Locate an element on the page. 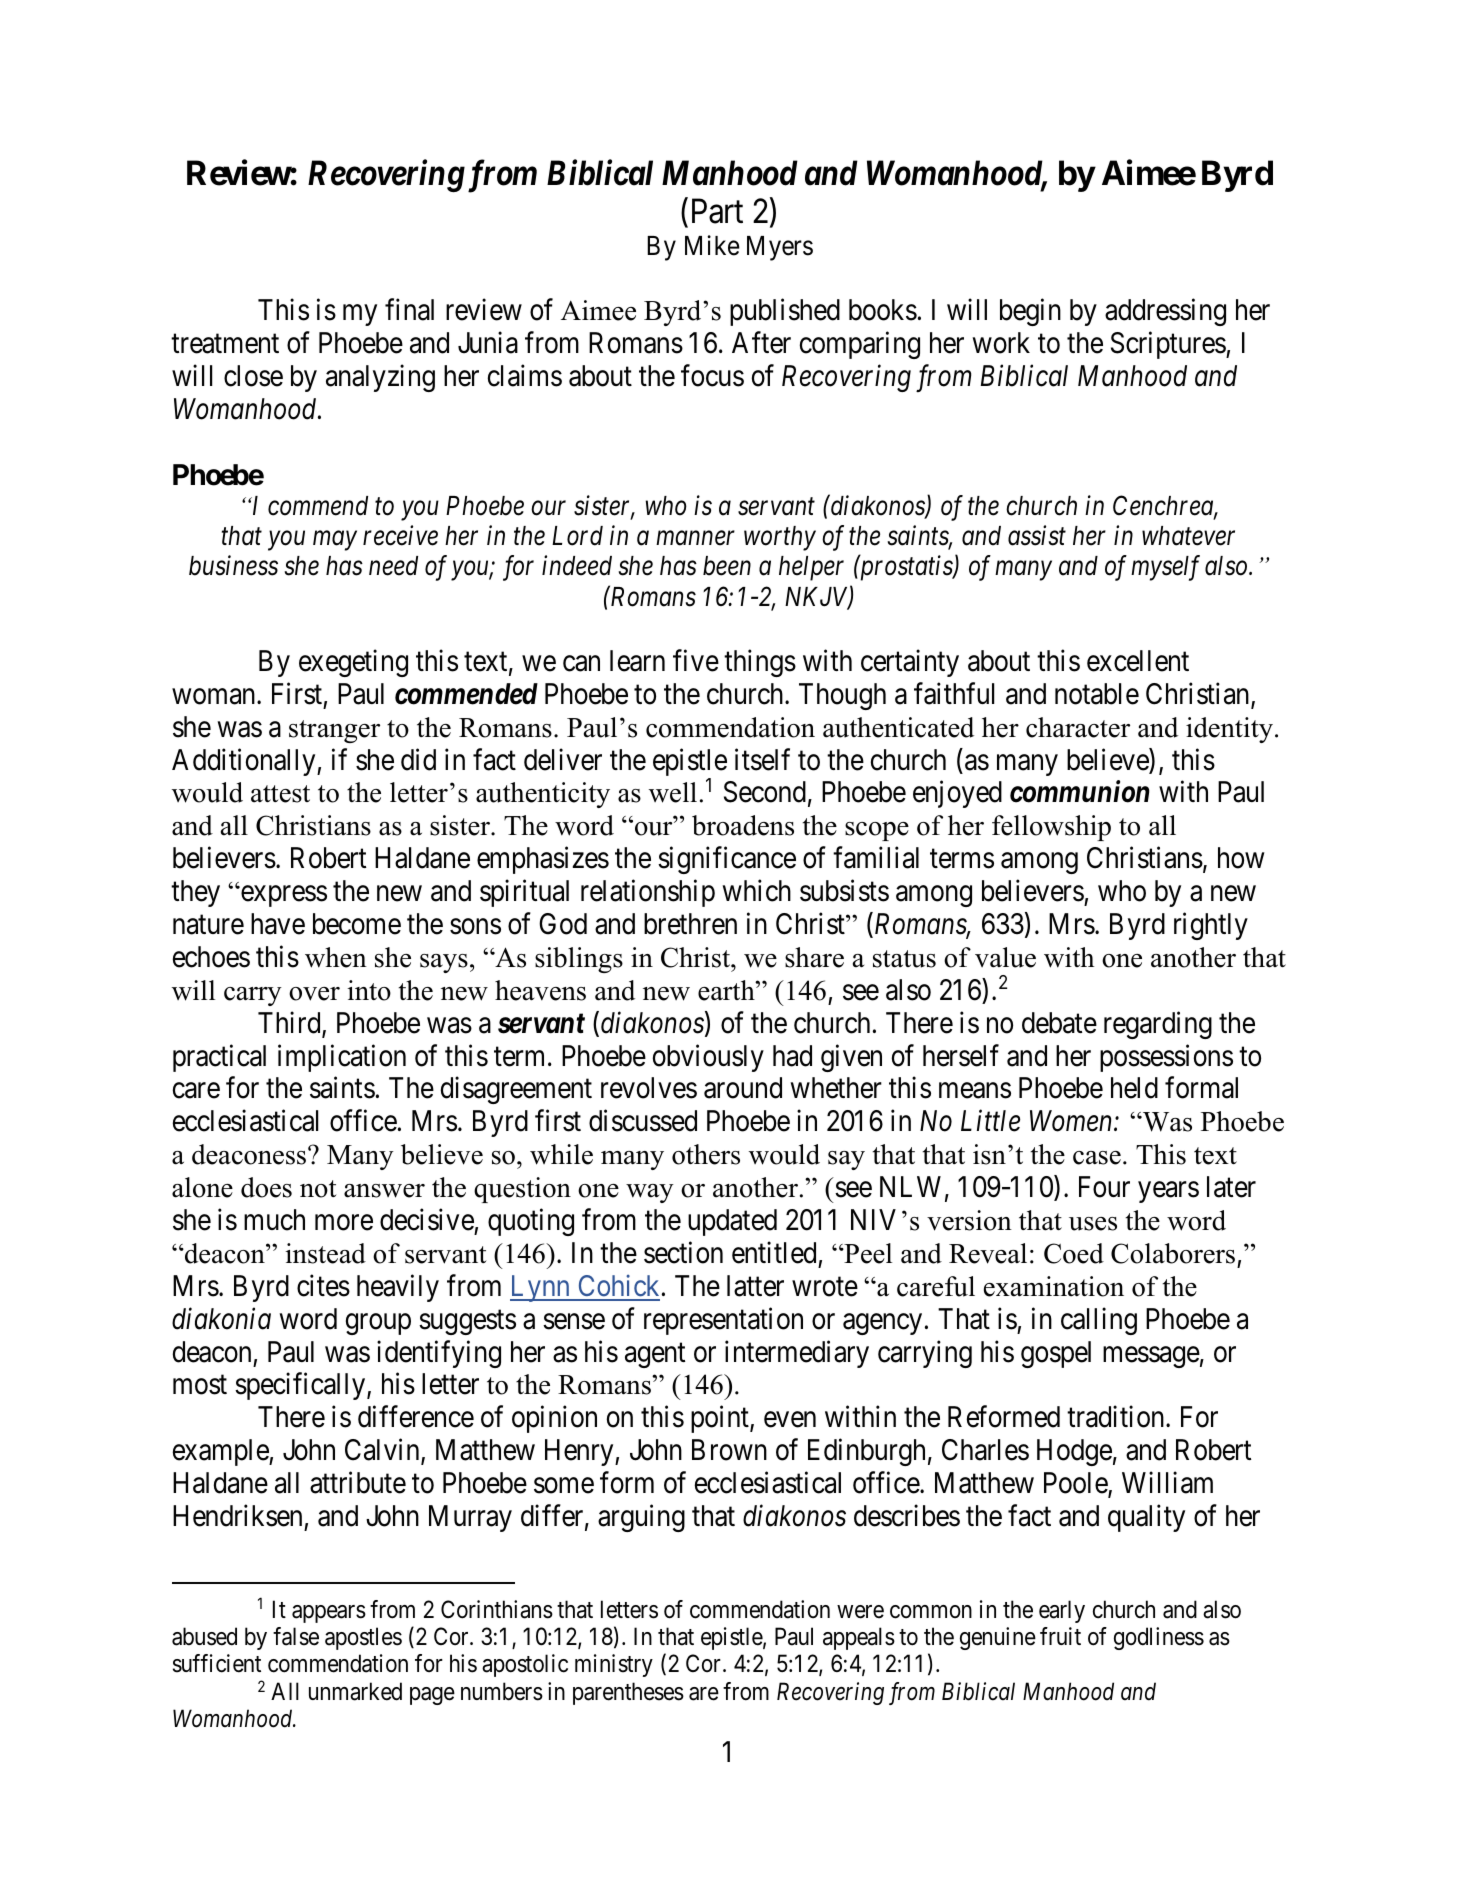  calling is located at coordinates (1099, 1321).
